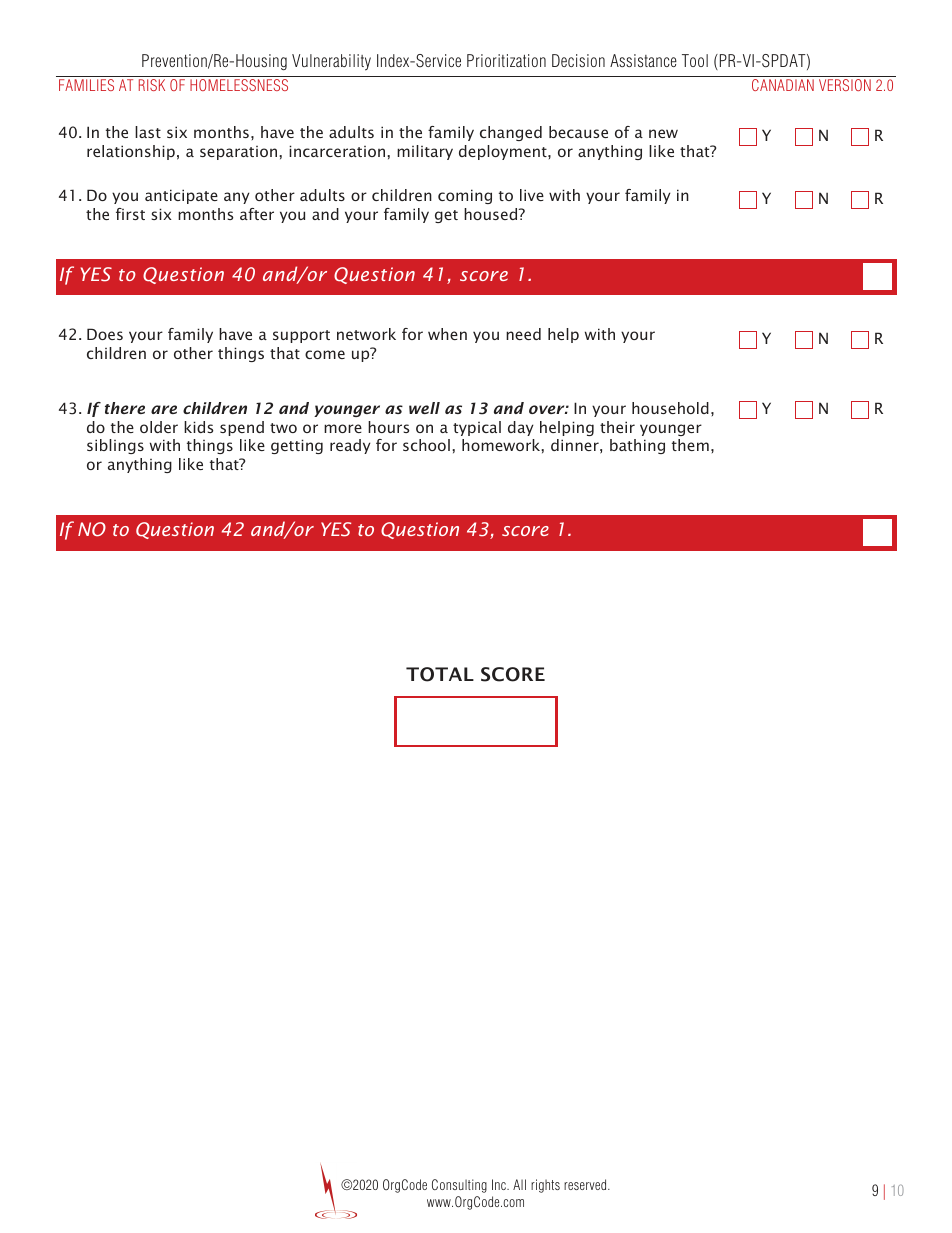 This page has width=952, height=1233. What do you see at coordinates (440, 674) in the page?
I see `TOTAL` at bounding box center [440, 674].
